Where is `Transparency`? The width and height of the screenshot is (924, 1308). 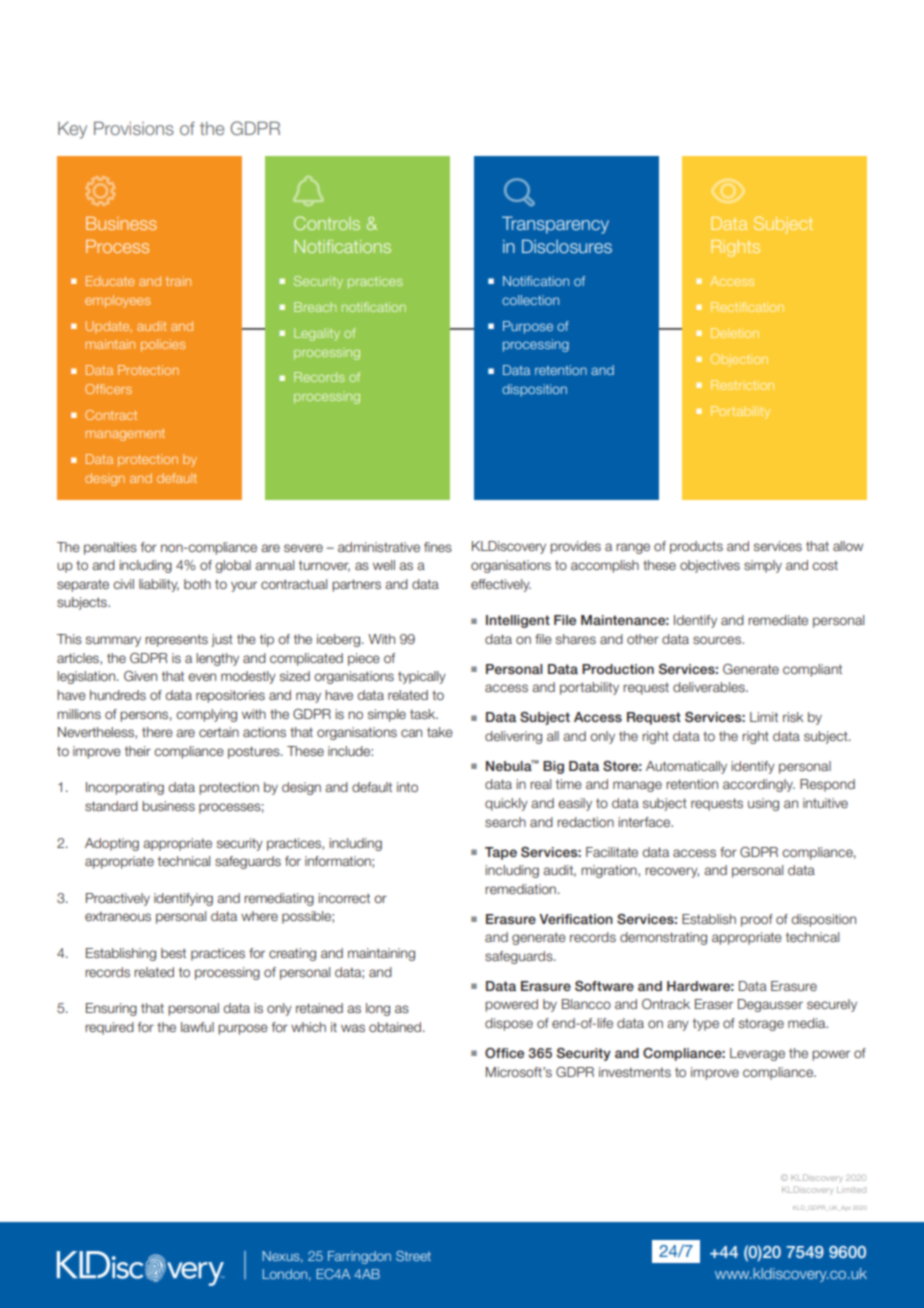
Transparency is located at coordinates (555, 225).
